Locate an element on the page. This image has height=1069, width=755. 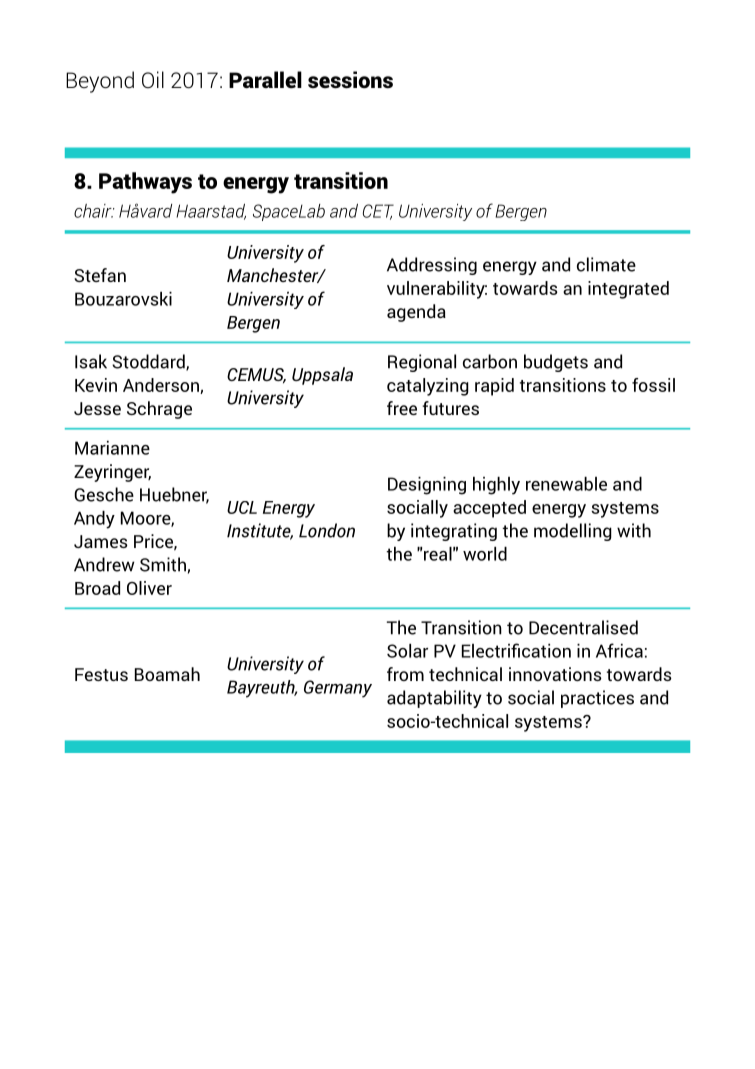
Anderson is located at coordinates (162, 386).
